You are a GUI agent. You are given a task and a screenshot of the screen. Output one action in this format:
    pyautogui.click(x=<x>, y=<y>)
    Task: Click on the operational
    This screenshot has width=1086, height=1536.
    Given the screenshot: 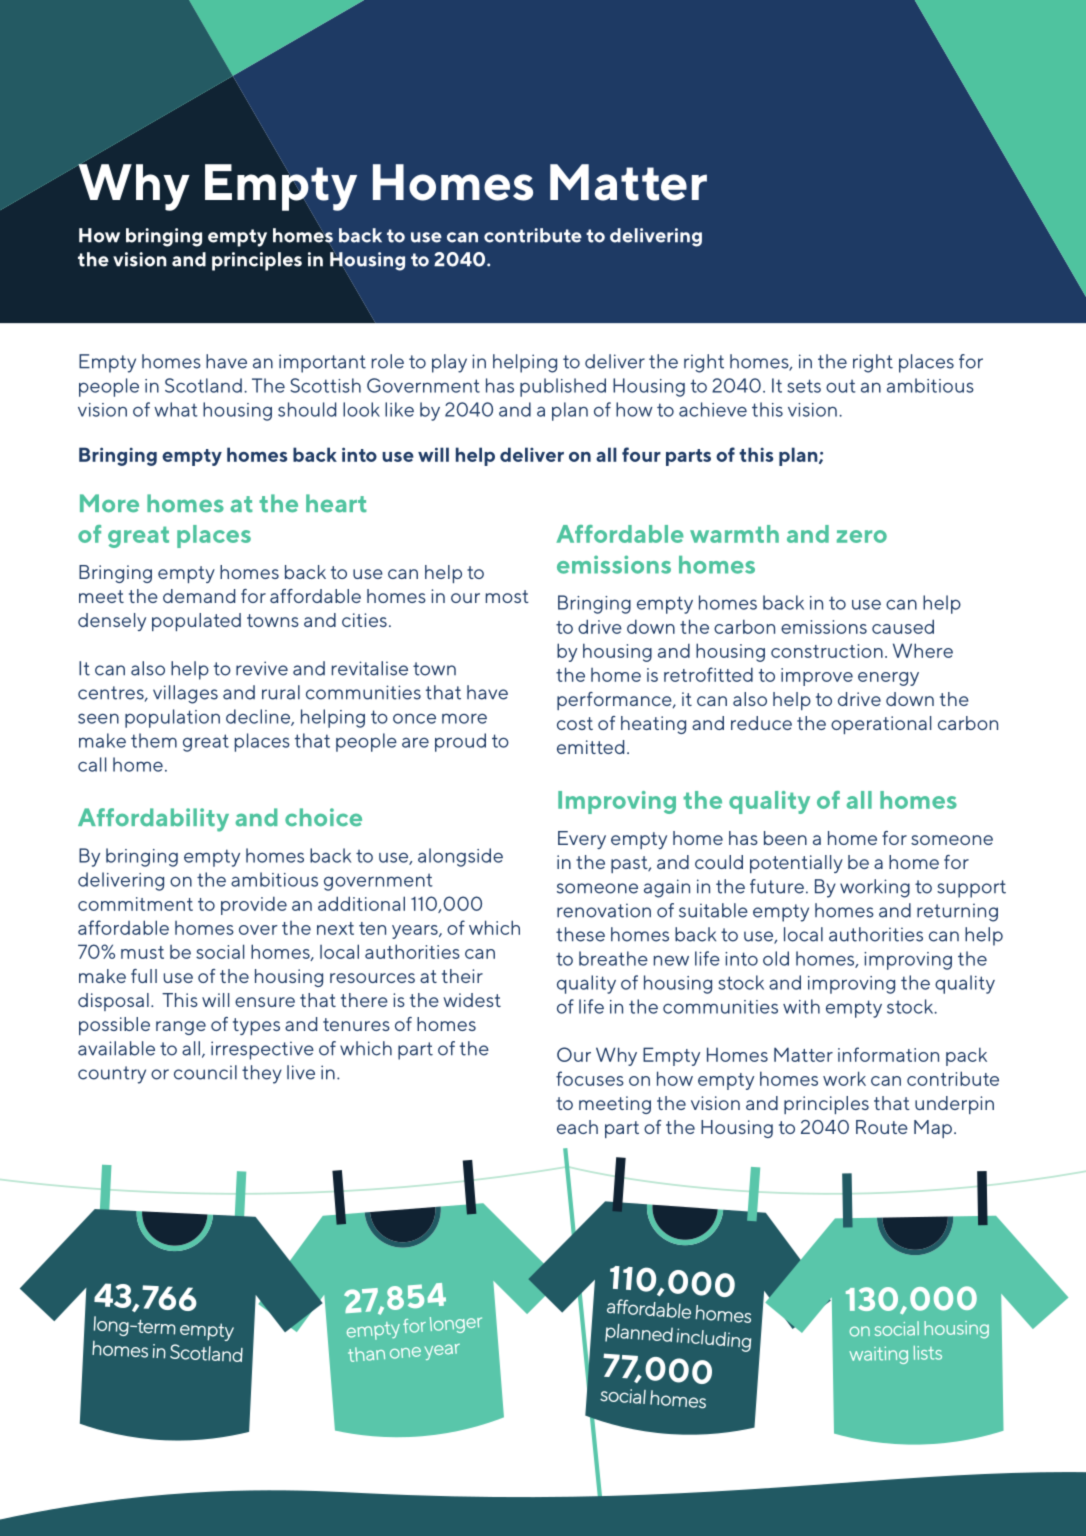 What is the action you would take?
    pyautogui.click(x=881, y=725)
